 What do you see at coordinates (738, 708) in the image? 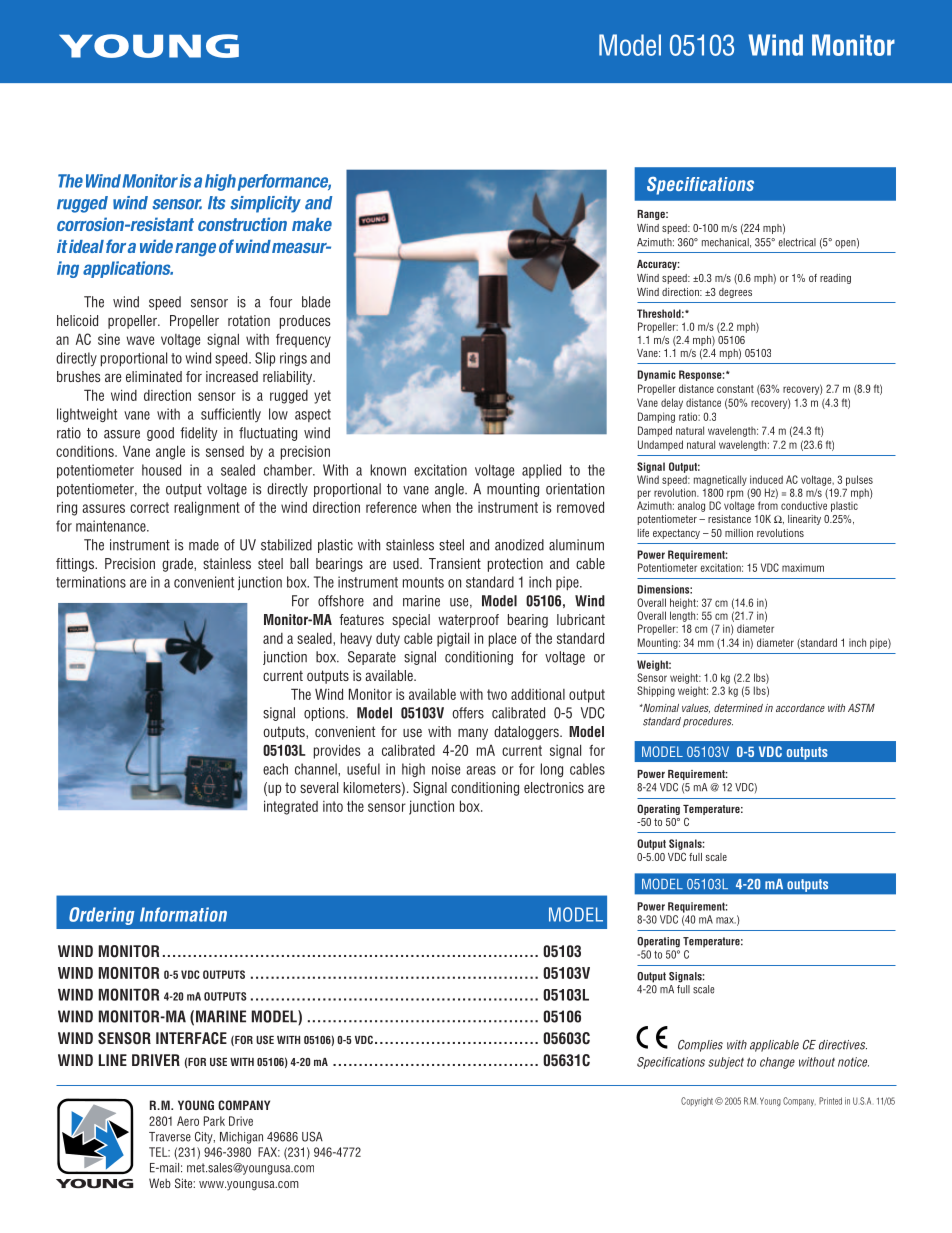
I see `determined` at bounding box center [738, 708].
